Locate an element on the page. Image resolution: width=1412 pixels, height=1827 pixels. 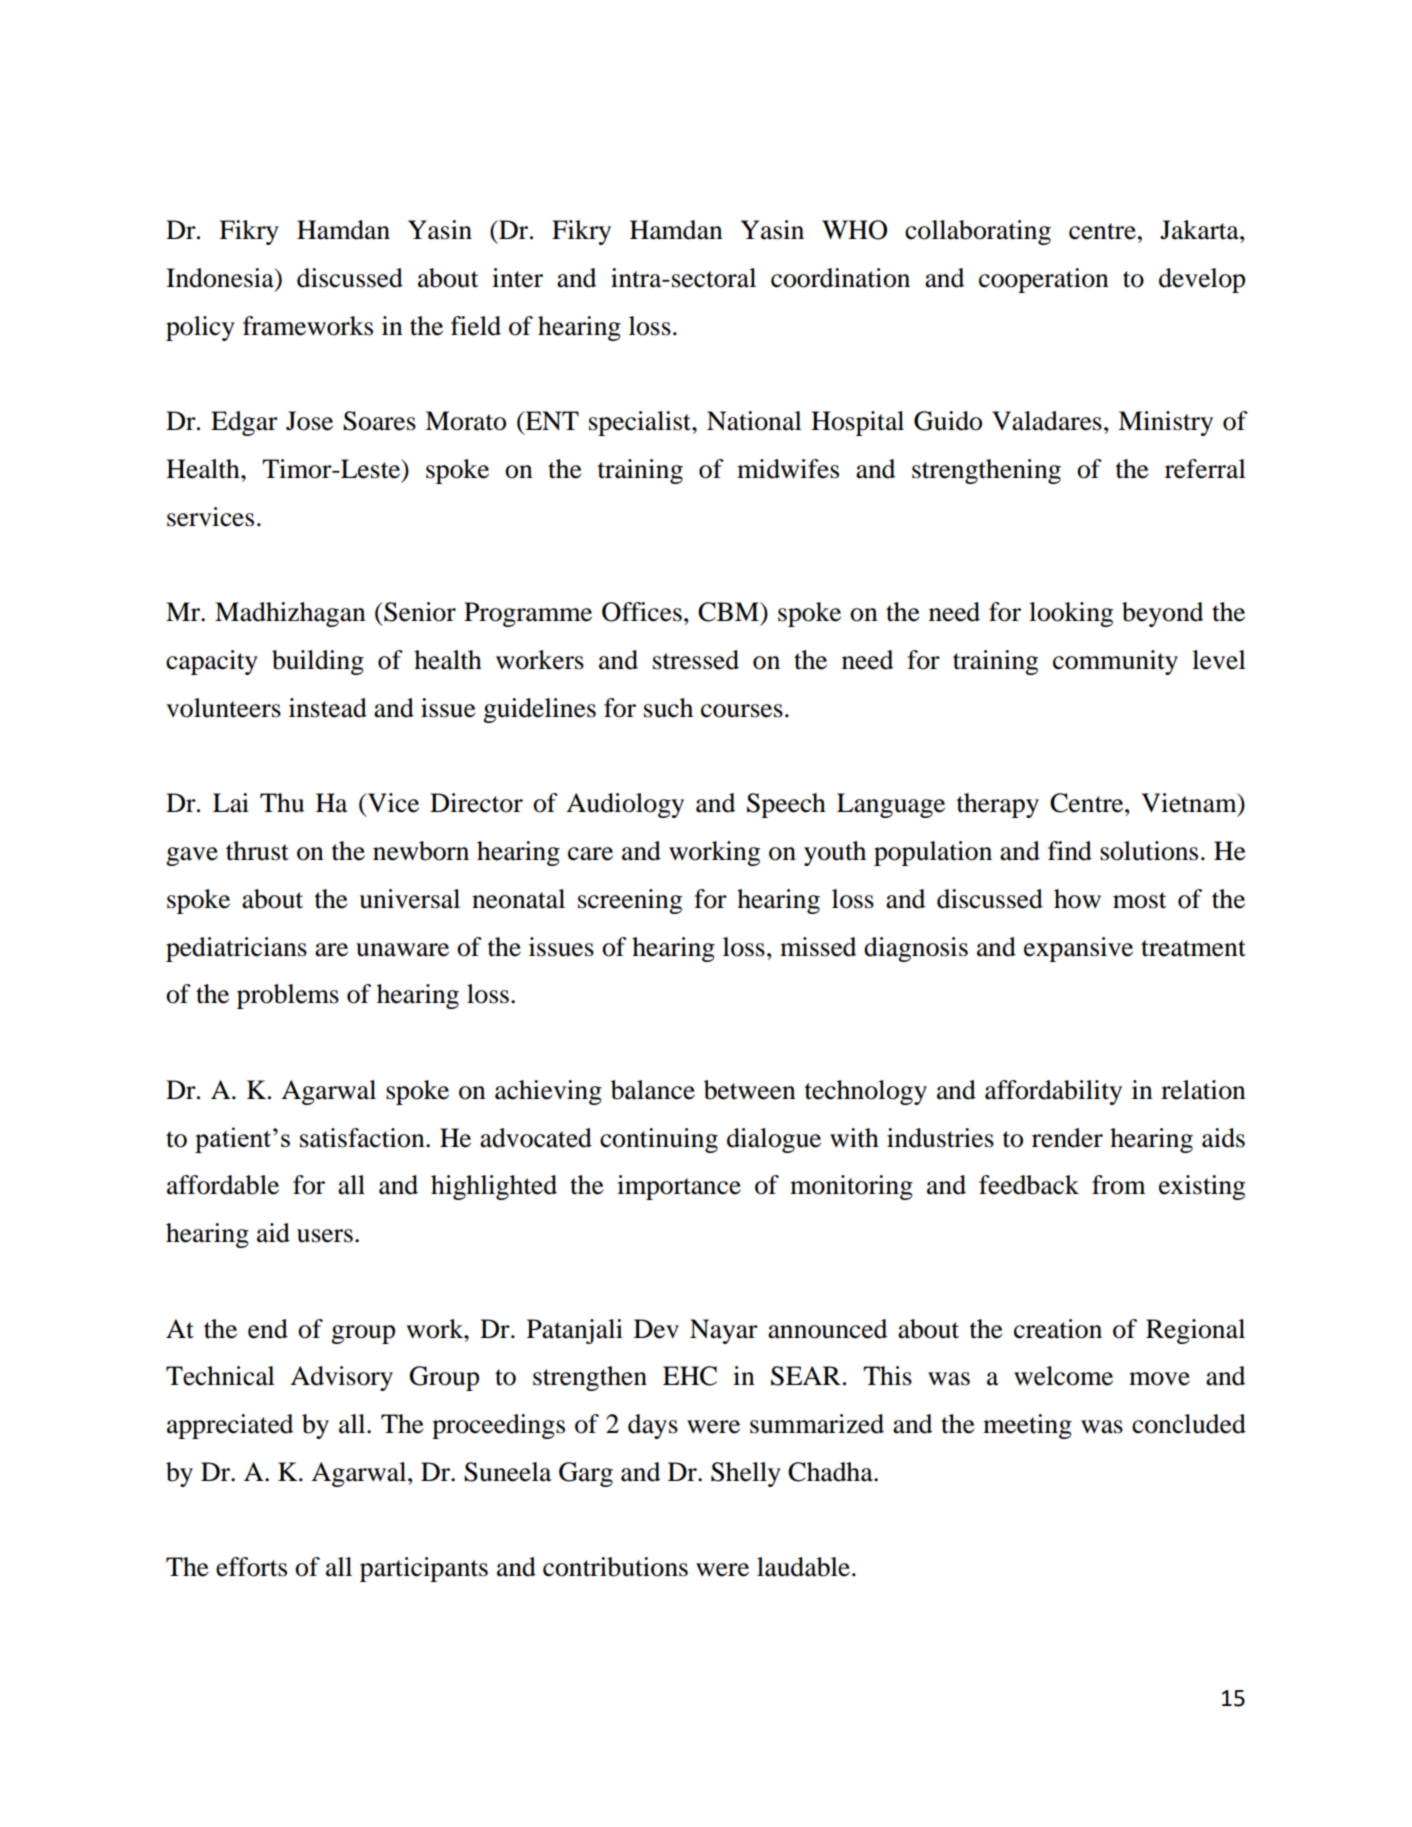
Indonesia is located at coordinates (221, 278).
